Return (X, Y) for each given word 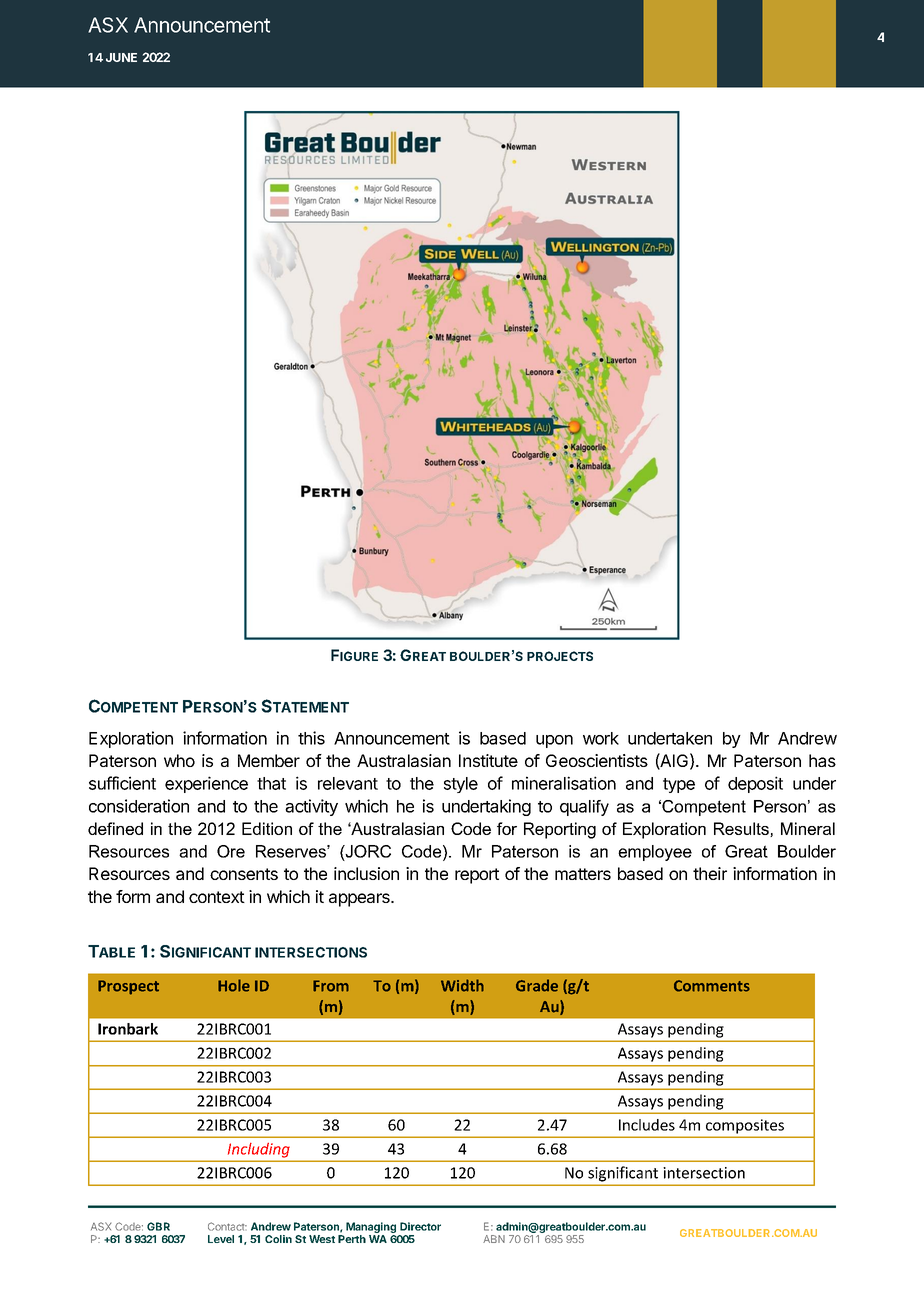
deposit (755, 784)
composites (745, 1126)
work (601, 738)
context (217, 897)
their (710, 873)
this (311, 738)
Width (462, 985)
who (179, 760)
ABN (494, 1239)
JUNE (121, 57)
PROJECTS (560, 656)
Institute (488, 760)
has (822, 760)
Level (221, 1239)
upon (554, 741)
